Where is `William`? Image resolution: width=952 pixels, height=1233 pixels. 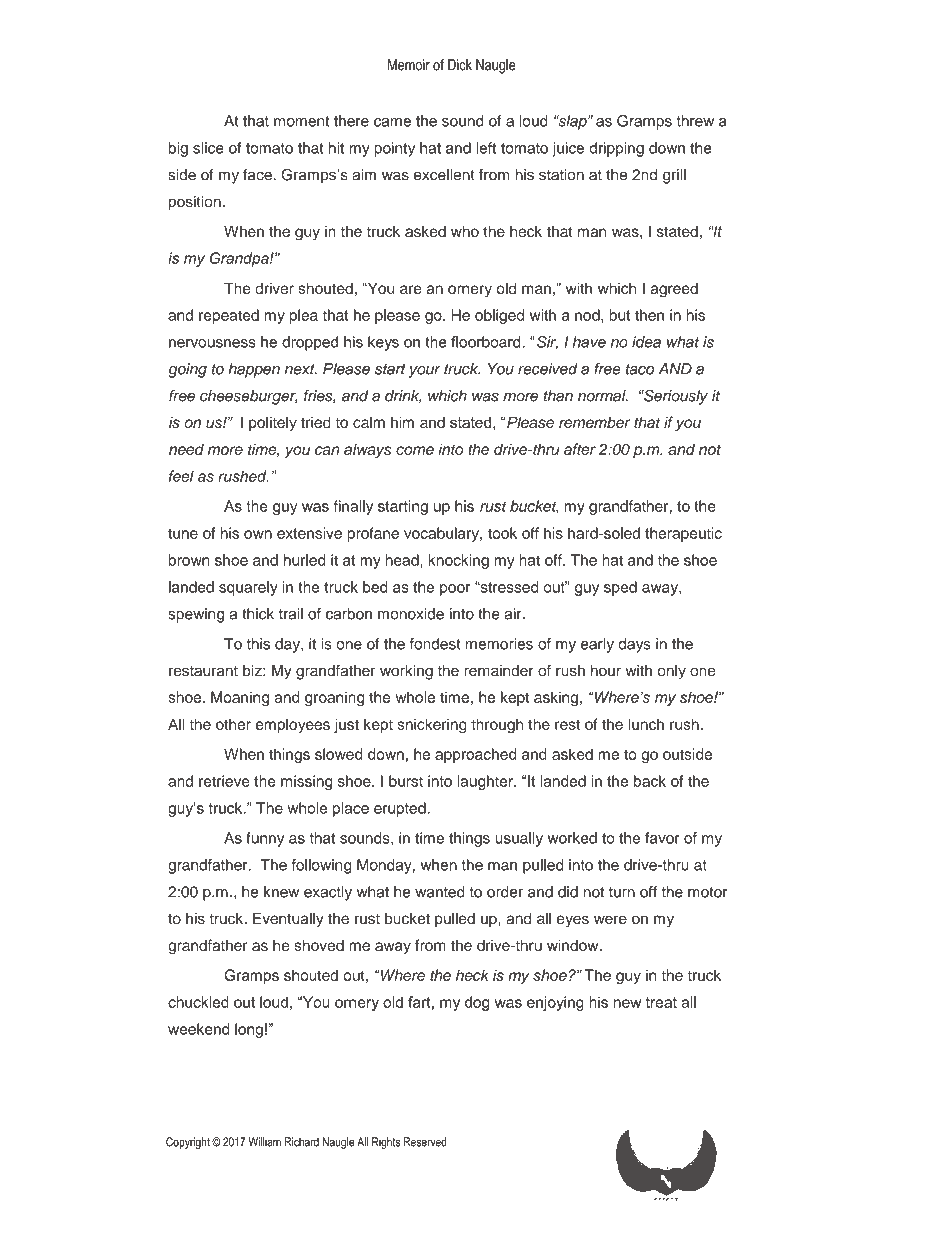 William is located at coordinates (264, 1142).
